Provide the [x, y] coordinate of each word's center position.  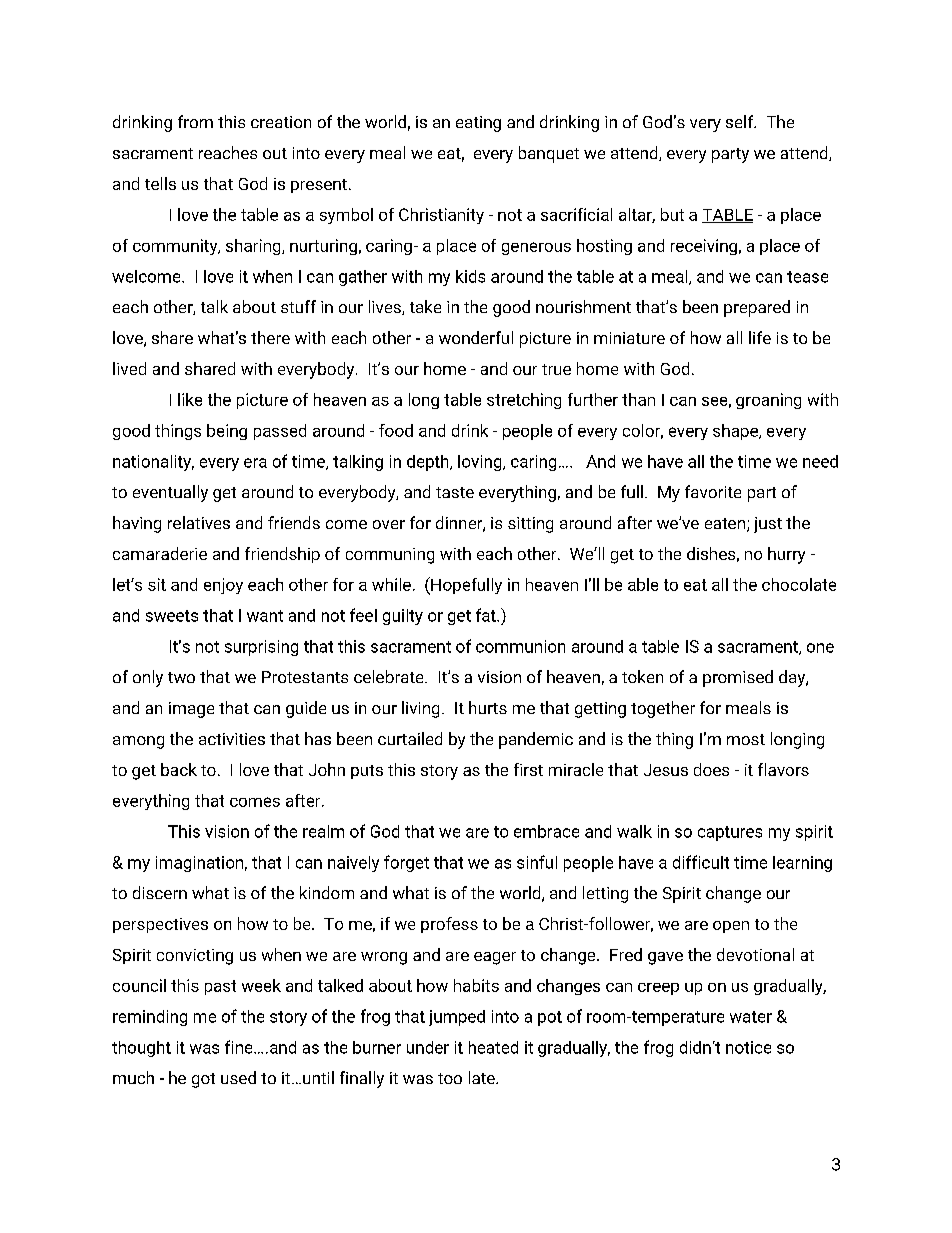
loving [481, 463]
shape [736, 432]
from [195, 121]
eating [478, 124]
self [741, 121]
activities [232, 739]
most [746, 739]
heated [493, 1047]
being [227, 432]
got [203, 1080]
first [528, 769]
